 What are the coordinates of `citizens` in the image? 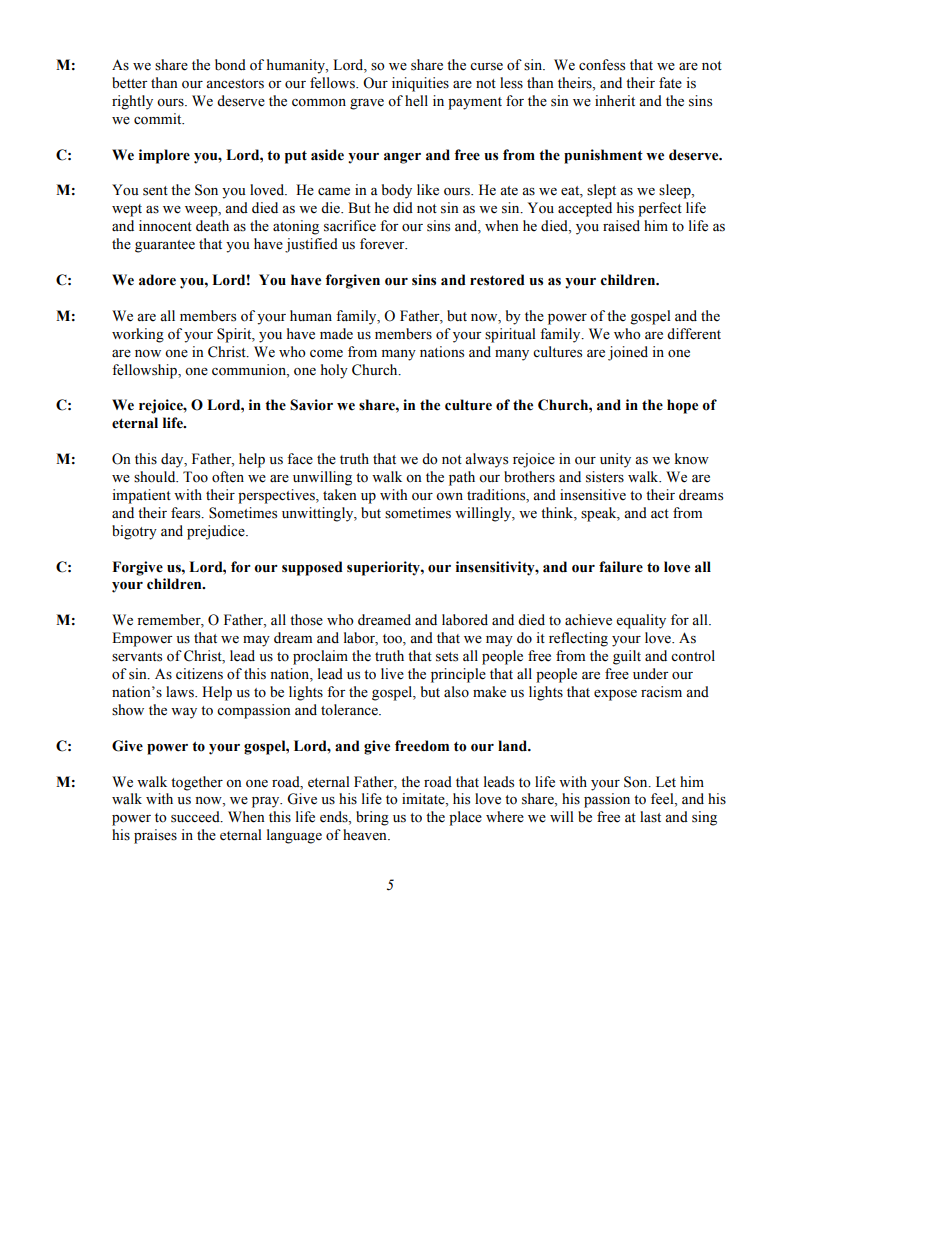 It's located at (199, 674).
